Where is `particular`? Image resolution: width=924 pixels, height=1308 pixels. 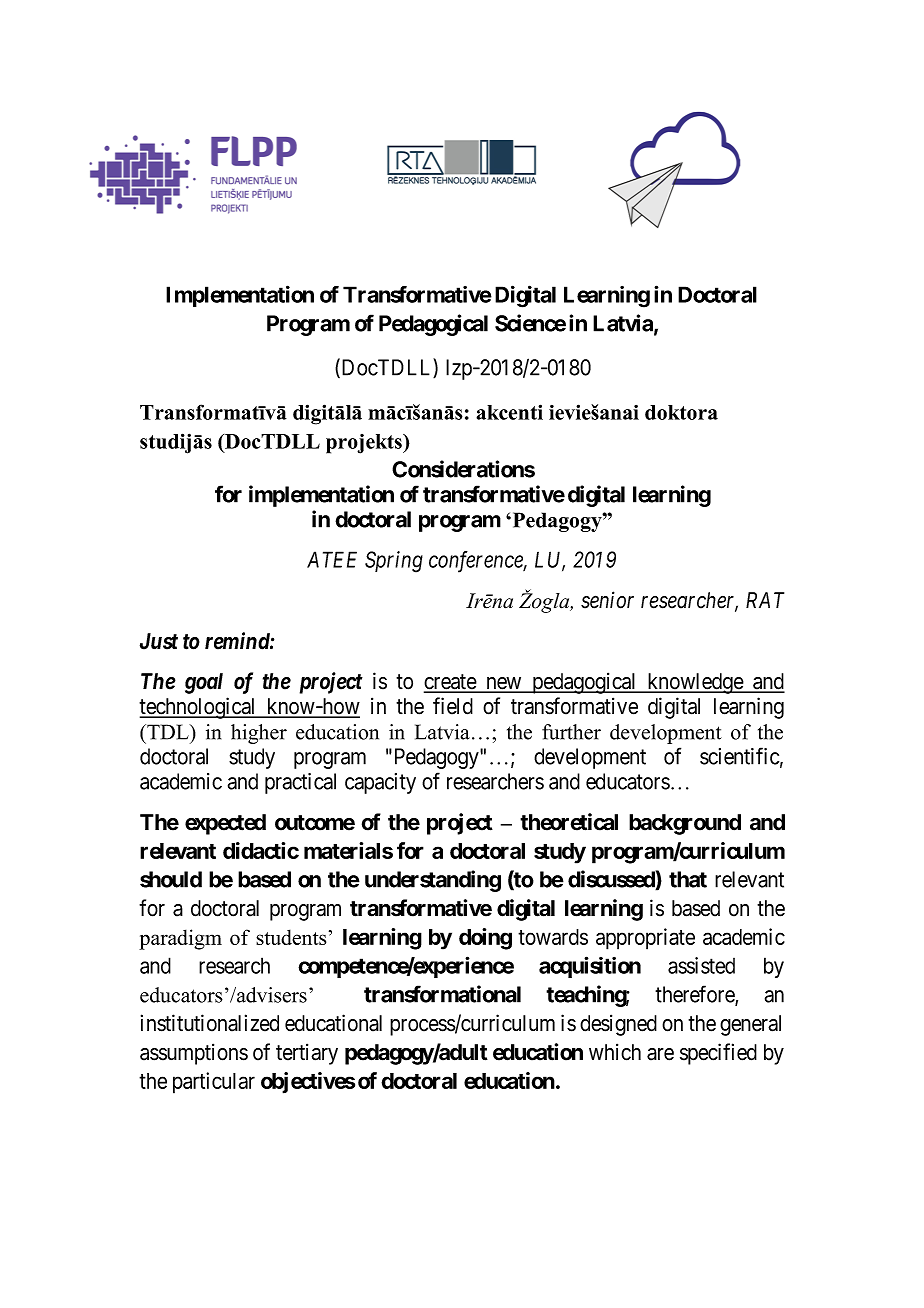
particular is located at coordinates (214, 1083).
